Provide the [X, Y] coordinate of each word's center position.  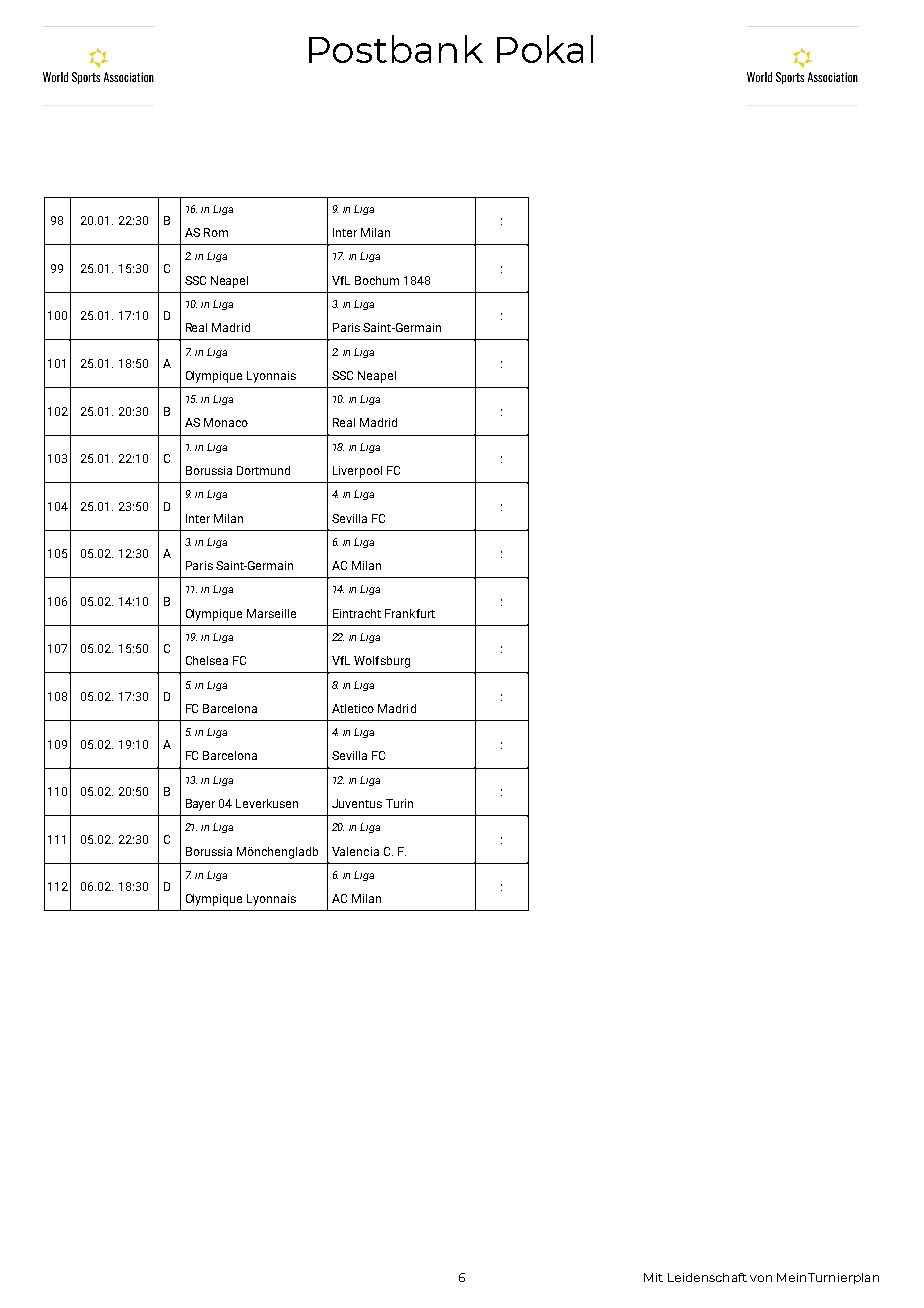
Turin [399, 803]
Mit [653, 1277]
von [761, 1278]
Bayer [200, 805]
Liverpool [357, 472]
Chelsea [207, 660]
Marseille [271, 613]
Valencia [355, 851]
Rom [216, 232]
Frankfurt [410, 613]
